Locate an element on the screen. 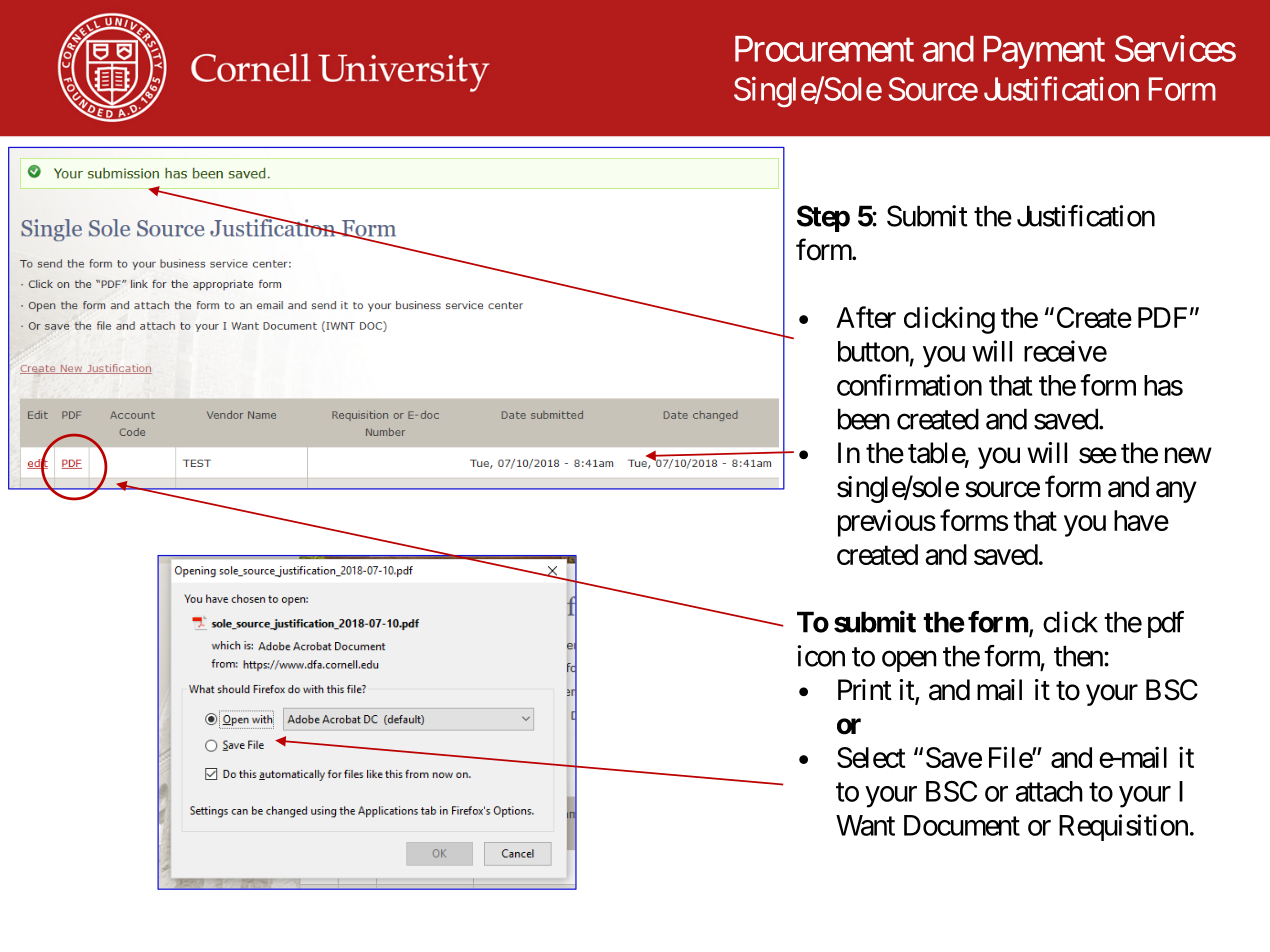 Image resolution: width=1270 pixels, height=952 pixels. Payment is located at coordinates (1044, 52).
